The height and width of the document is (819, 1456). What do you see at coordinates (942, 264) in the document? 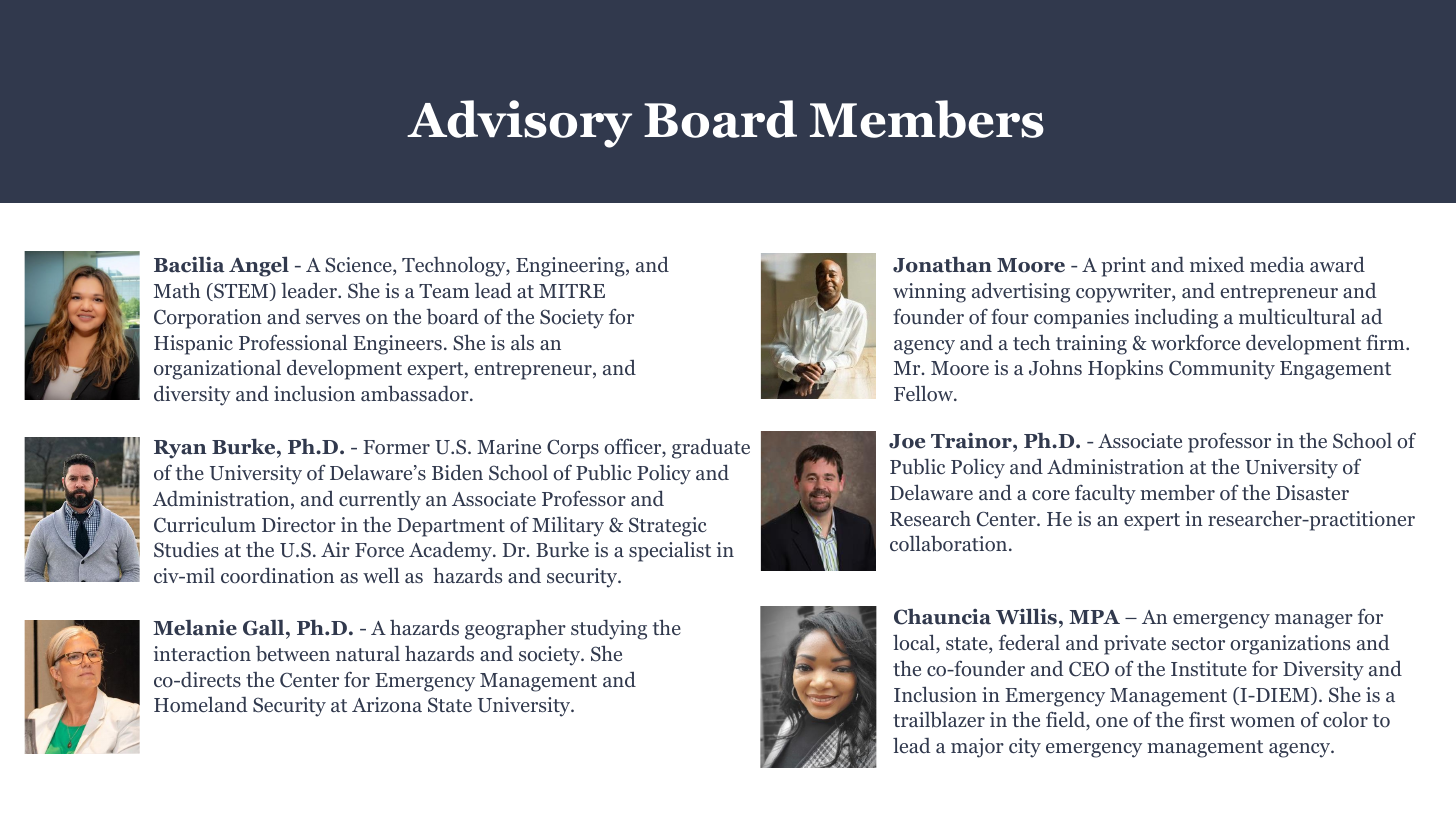
I see `Jonathan` at bounding box center [942, 264].
